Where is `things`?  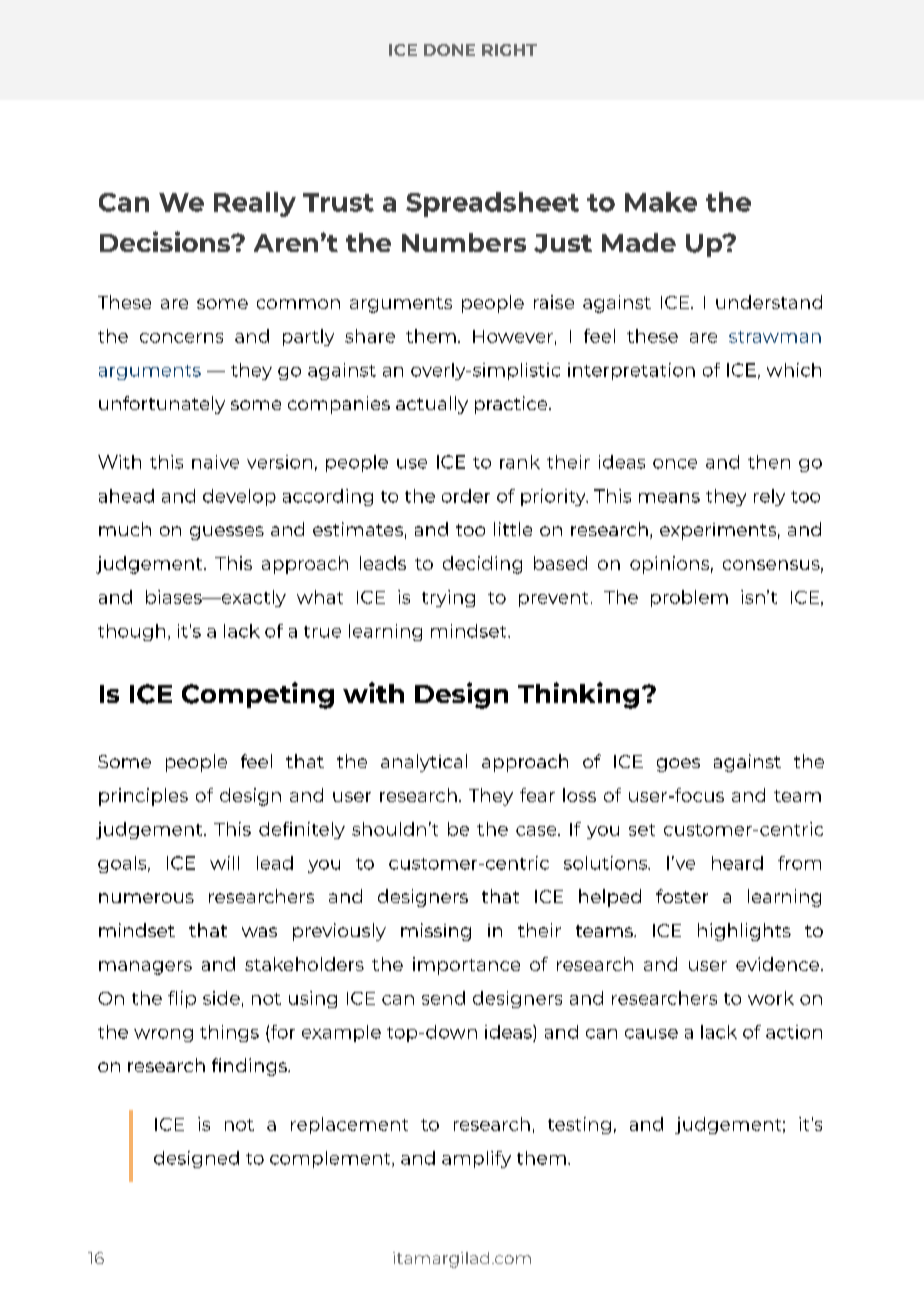 things is located at coordinates (229, 1033).
